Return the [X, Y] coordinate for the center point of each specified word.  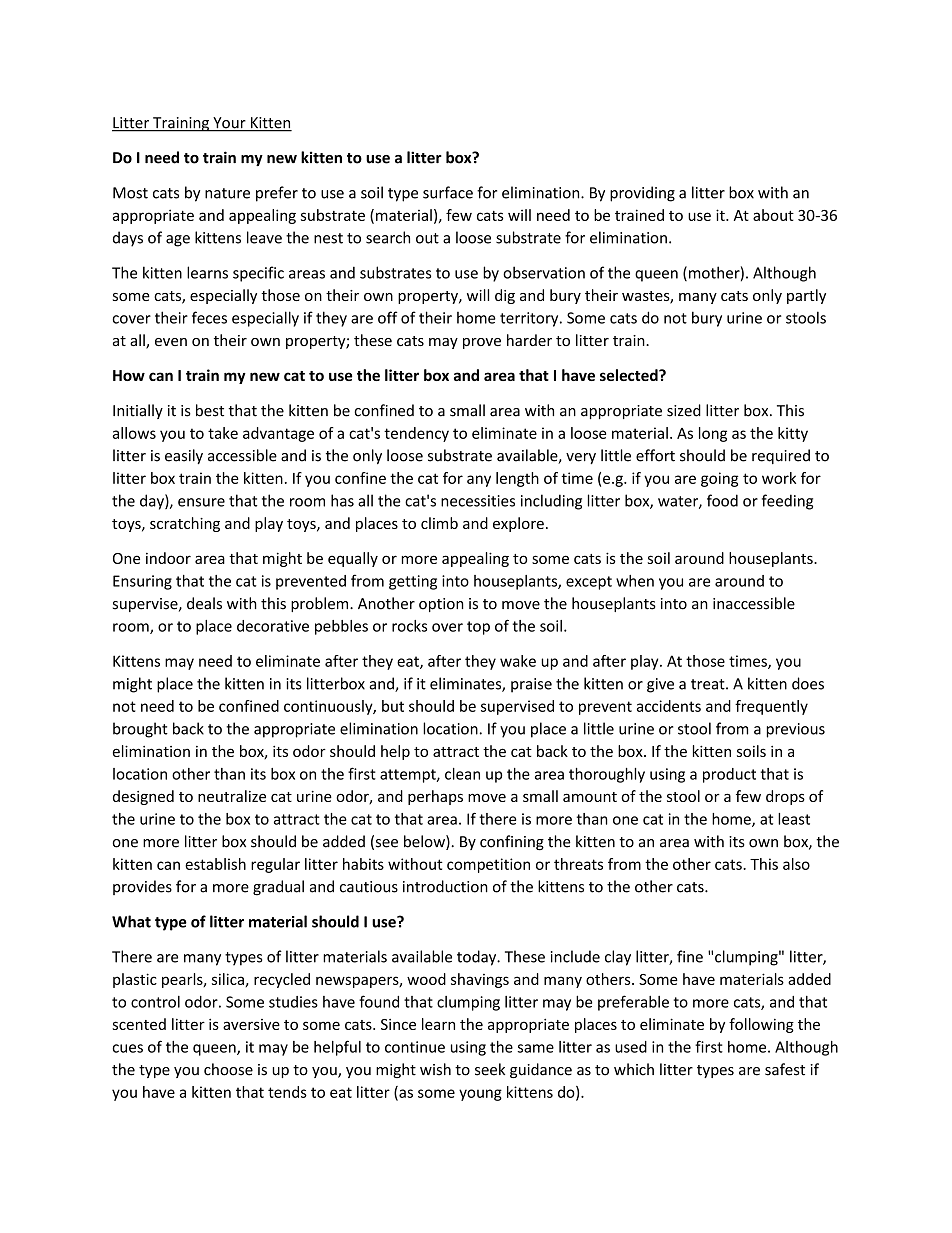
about [773, 215]
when [635, 581]
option [441, 605]
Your [229, 124]
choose [228, 1069]
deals [204, 603]
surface [448, 192]
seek [490, 1069]
